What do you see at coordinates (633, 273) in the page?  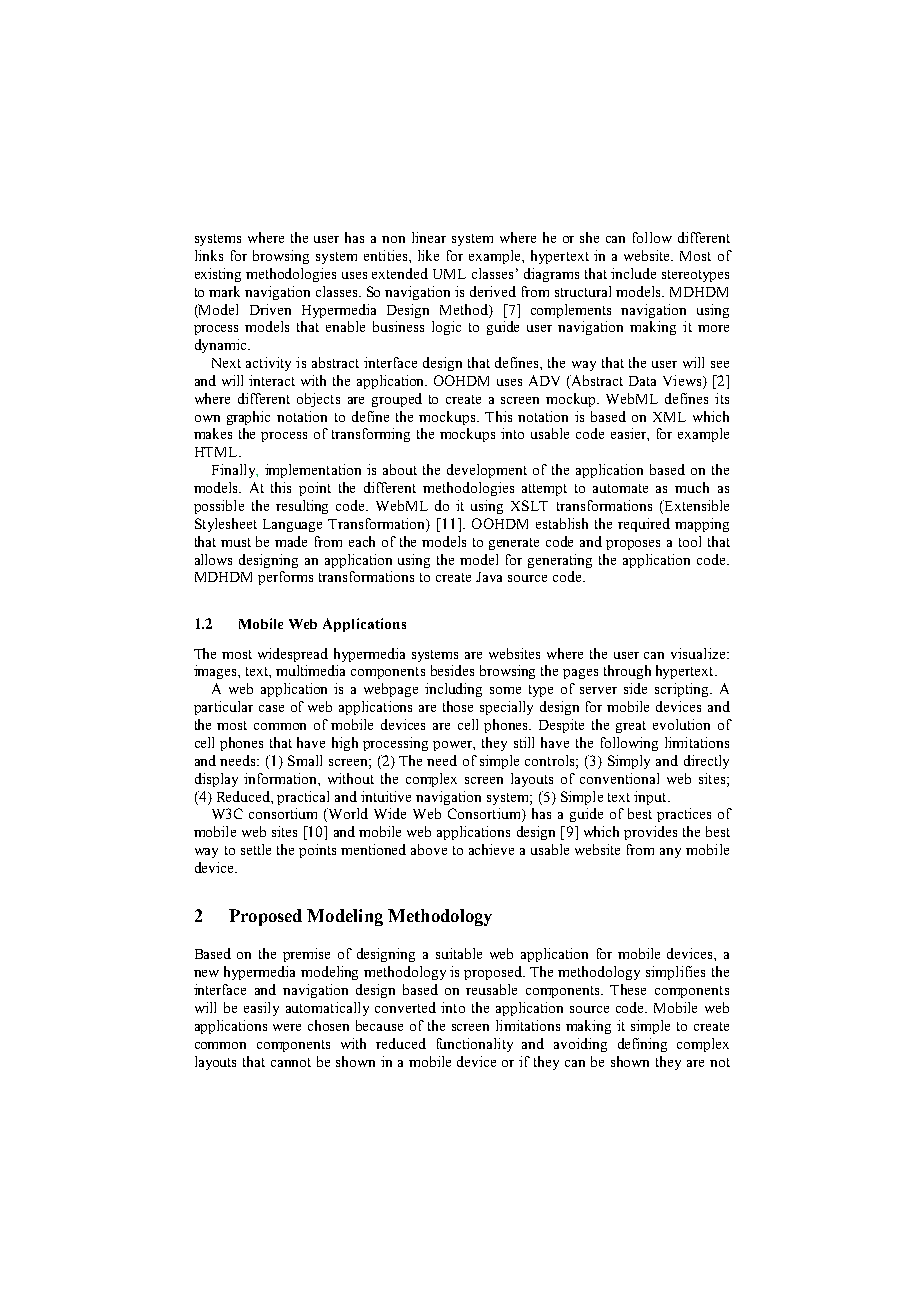 I see `include` at bounding box center [633, 273].
